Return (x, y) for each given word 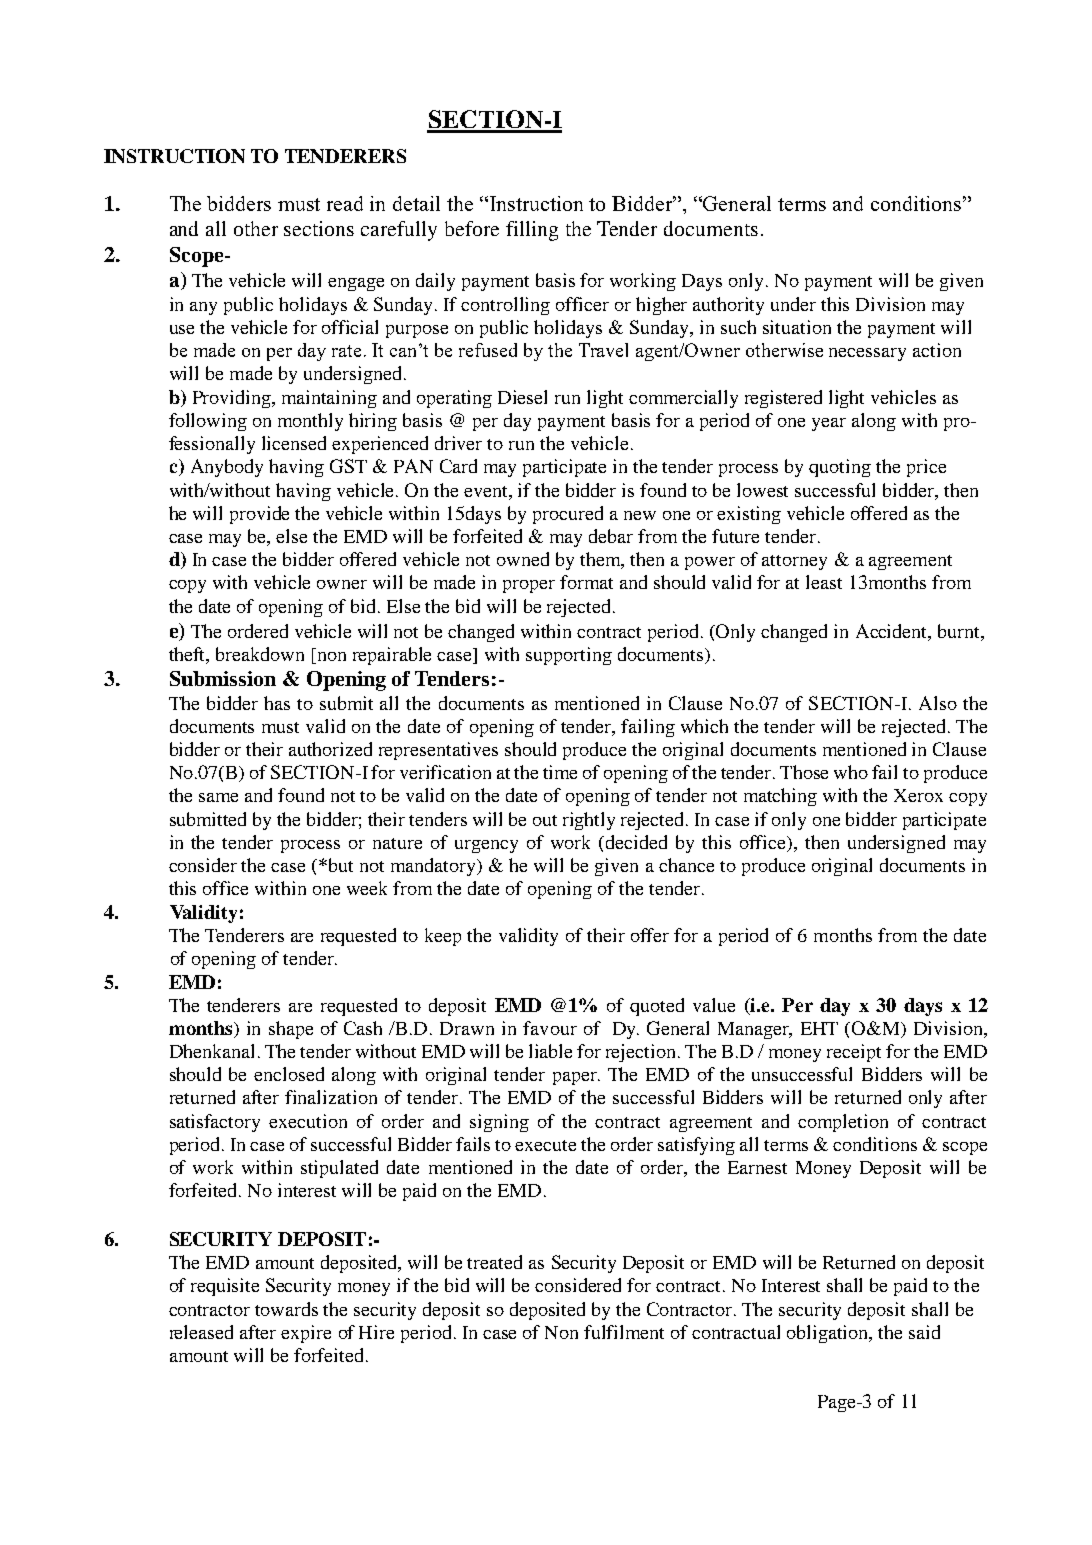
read (345, 203)
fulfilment (624, 1332)
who (851, 772)
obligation (829, 1334)
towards (286, 1309)
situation (797, 327)
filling (532, 231)
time (560, 772)
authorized (330, 749)
